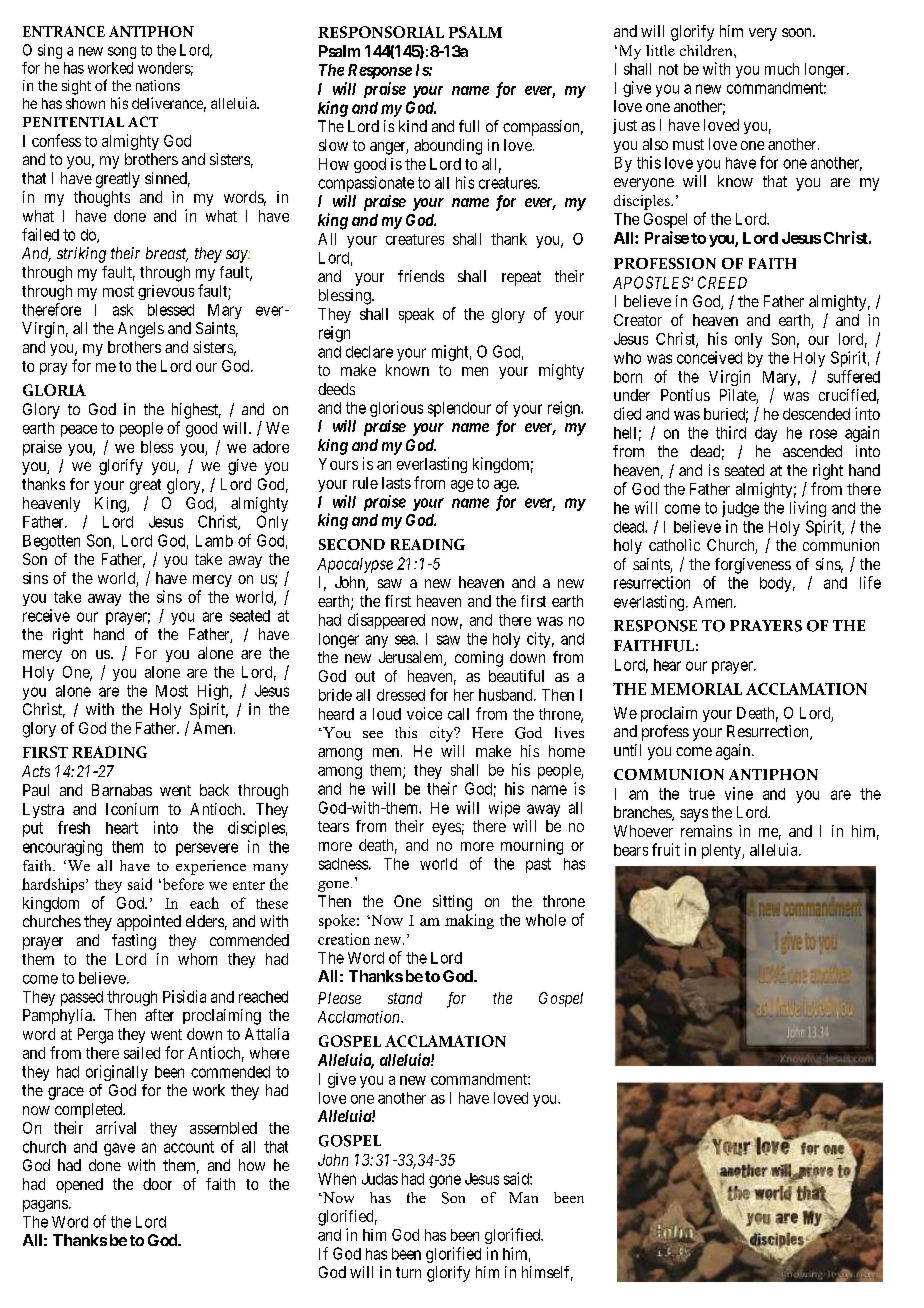 The width and height of the screenshot is (924, 1308). What do you see at coordinates (479, 659) in the screenshot?
I see `coming` at bounding box center [479, 659].
